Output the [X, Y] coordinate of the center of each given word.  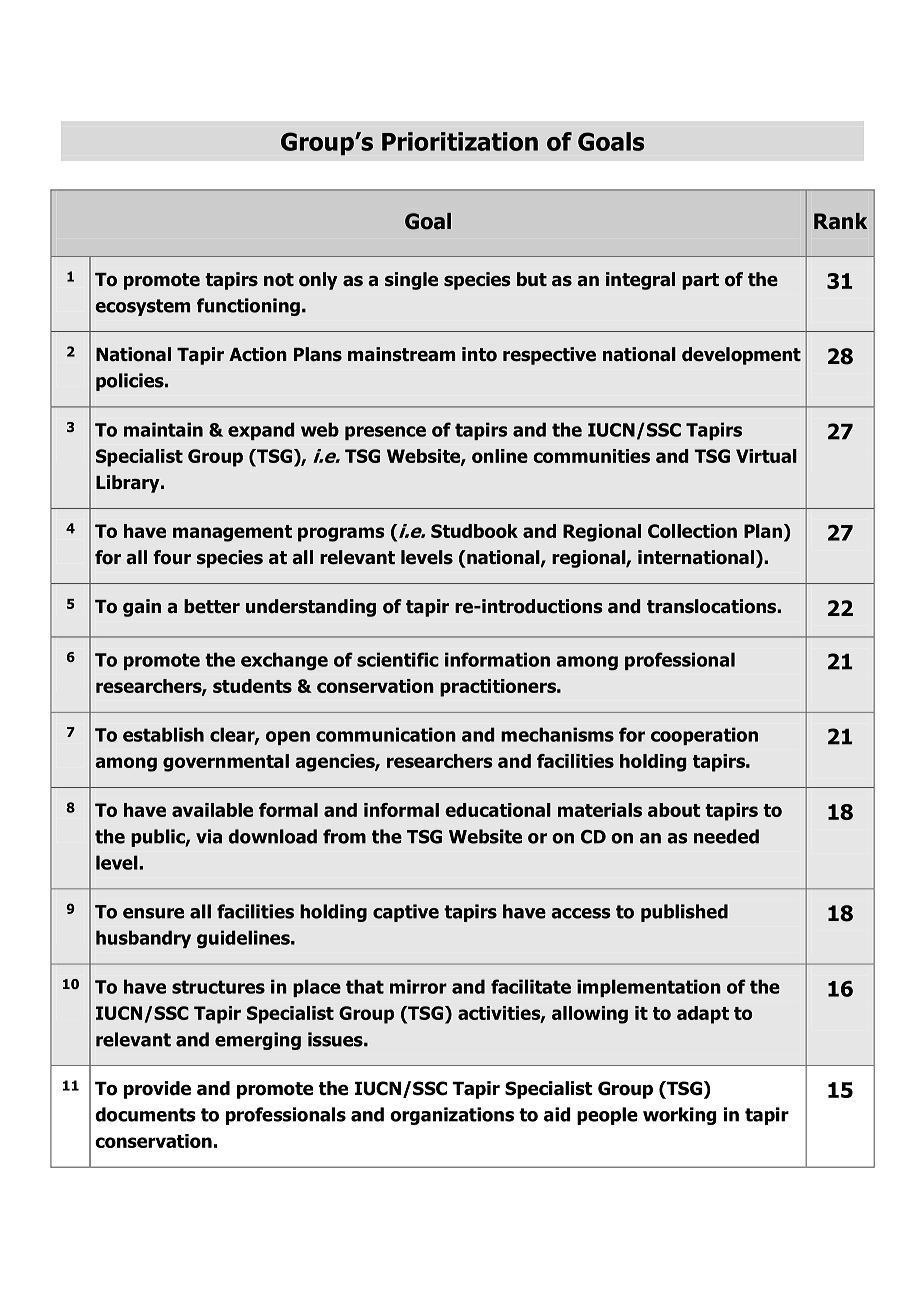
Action [258, 354]
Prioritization [460, 141]
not [279, 280]
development [741, 356]
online [500, 456]
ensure [153, 913]
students [252, 686]
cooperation [704, 736]
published [684, 913]
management [232, 533]
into [479, 354]
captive [406, 913]
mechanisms [557, 734]
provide [157, 1090]
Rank [840, 221]
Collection [692, 531]
